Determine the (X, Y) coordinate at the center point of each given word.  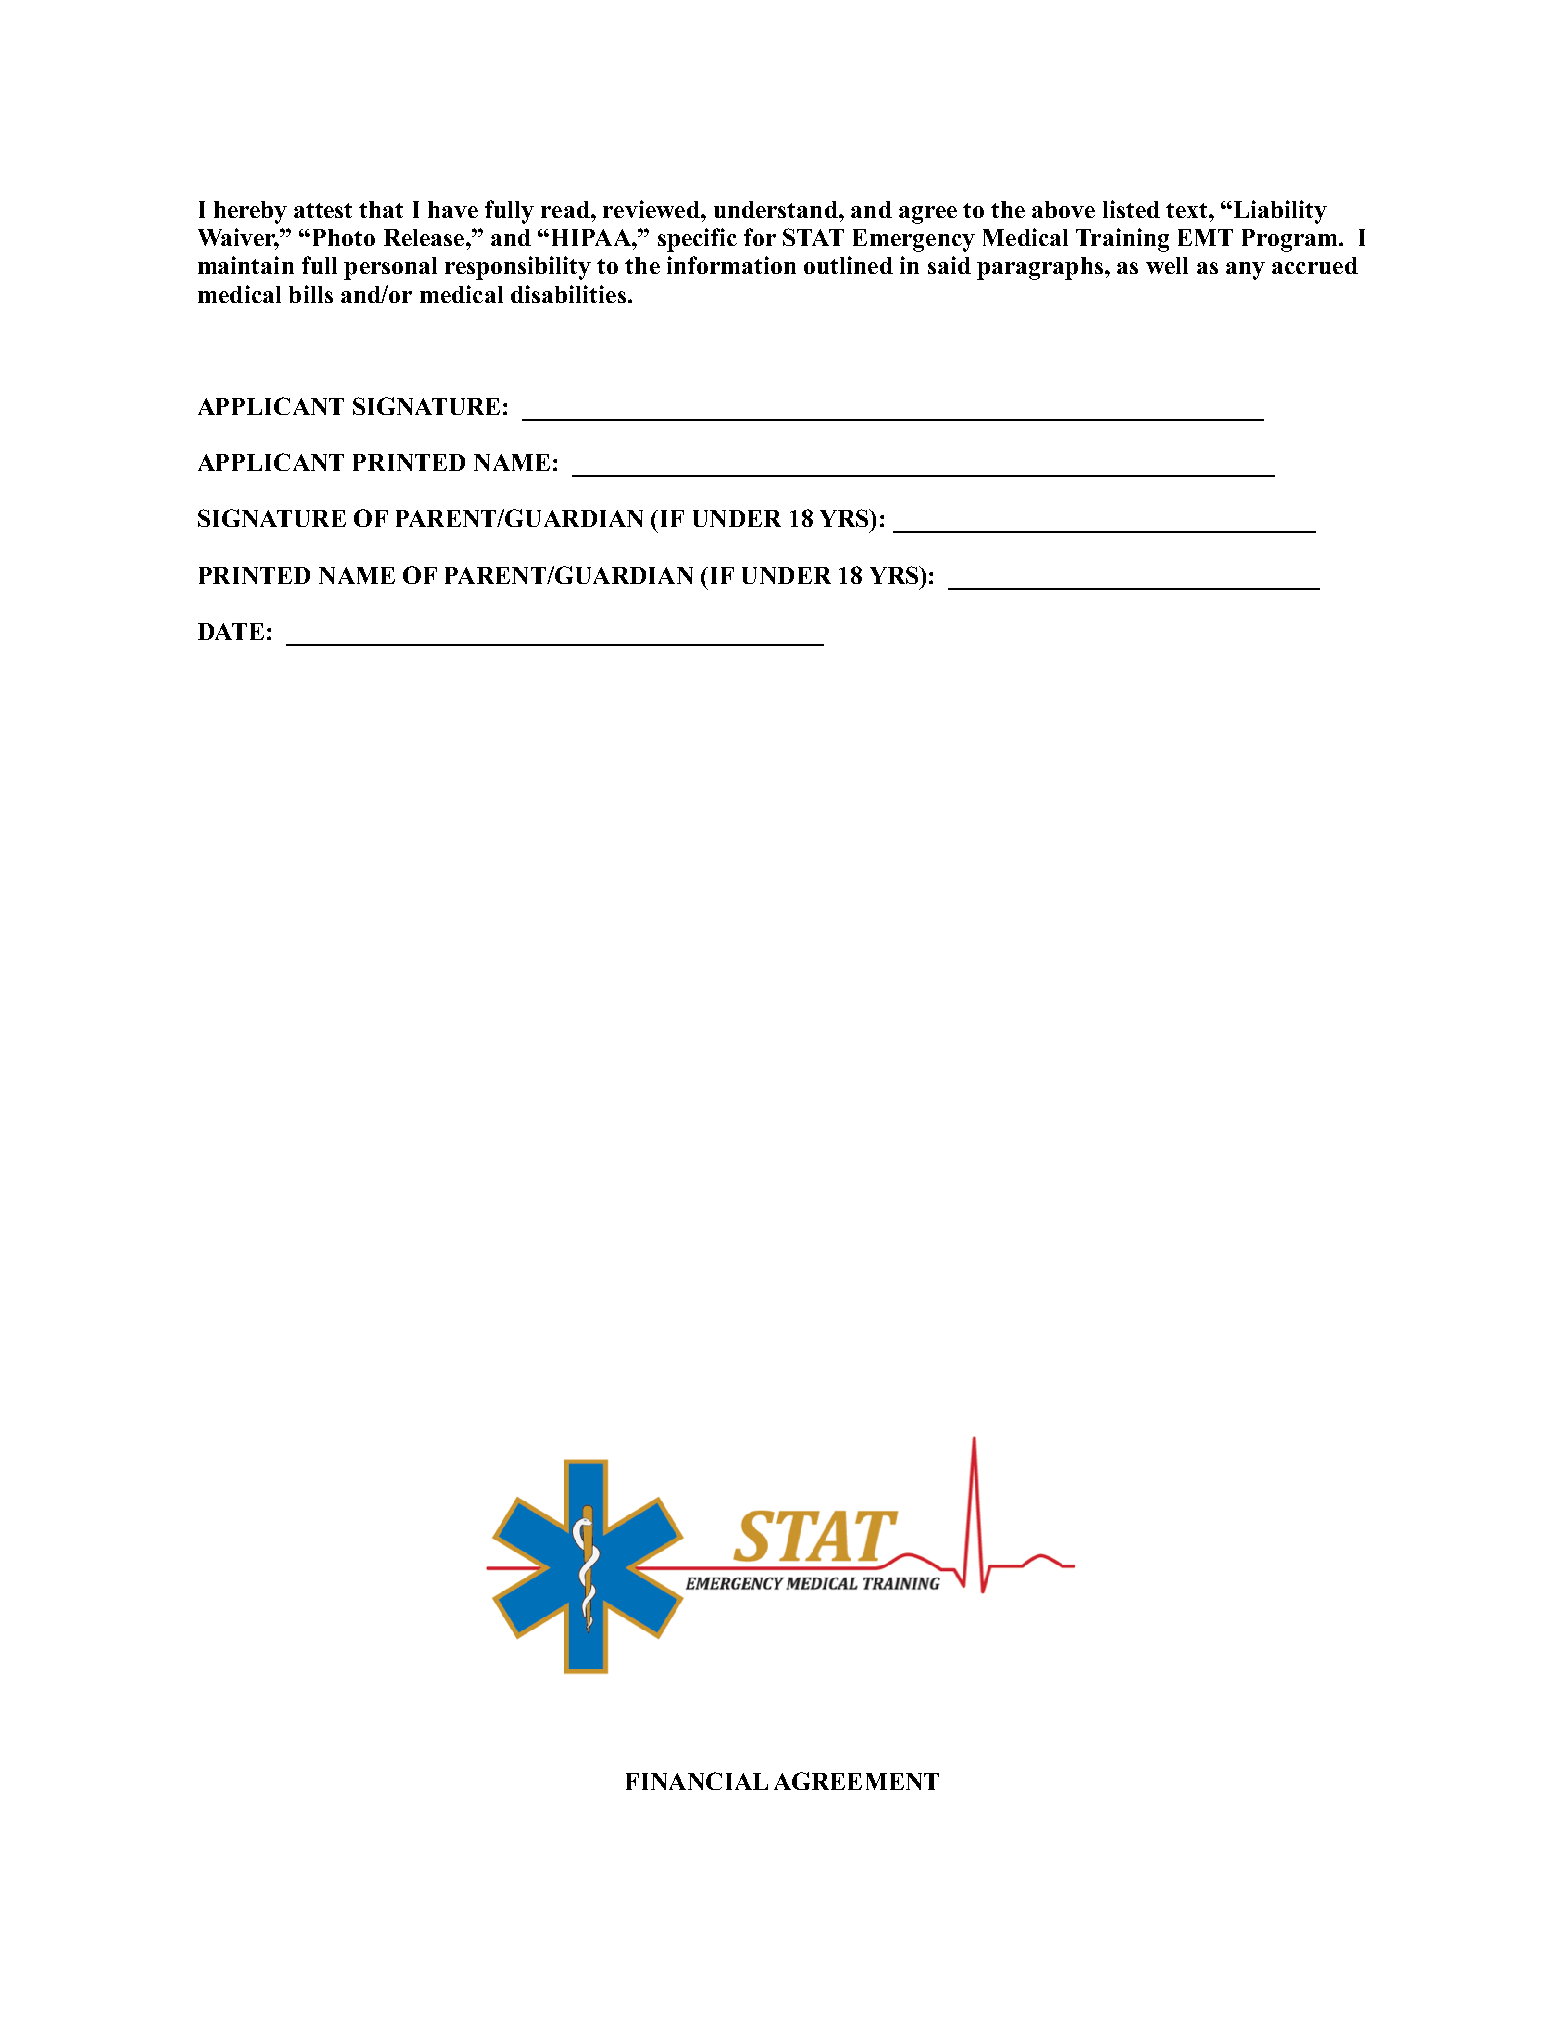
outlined (848, 265)
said (949, 265)
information (731, 265)
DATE (231, 631)
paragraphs (1040, 268)
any (1245, 271)
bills (311, 294)
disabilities (568, 294)
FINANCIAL (697, 1781)
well (1167, 265)
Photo (344, 237)
